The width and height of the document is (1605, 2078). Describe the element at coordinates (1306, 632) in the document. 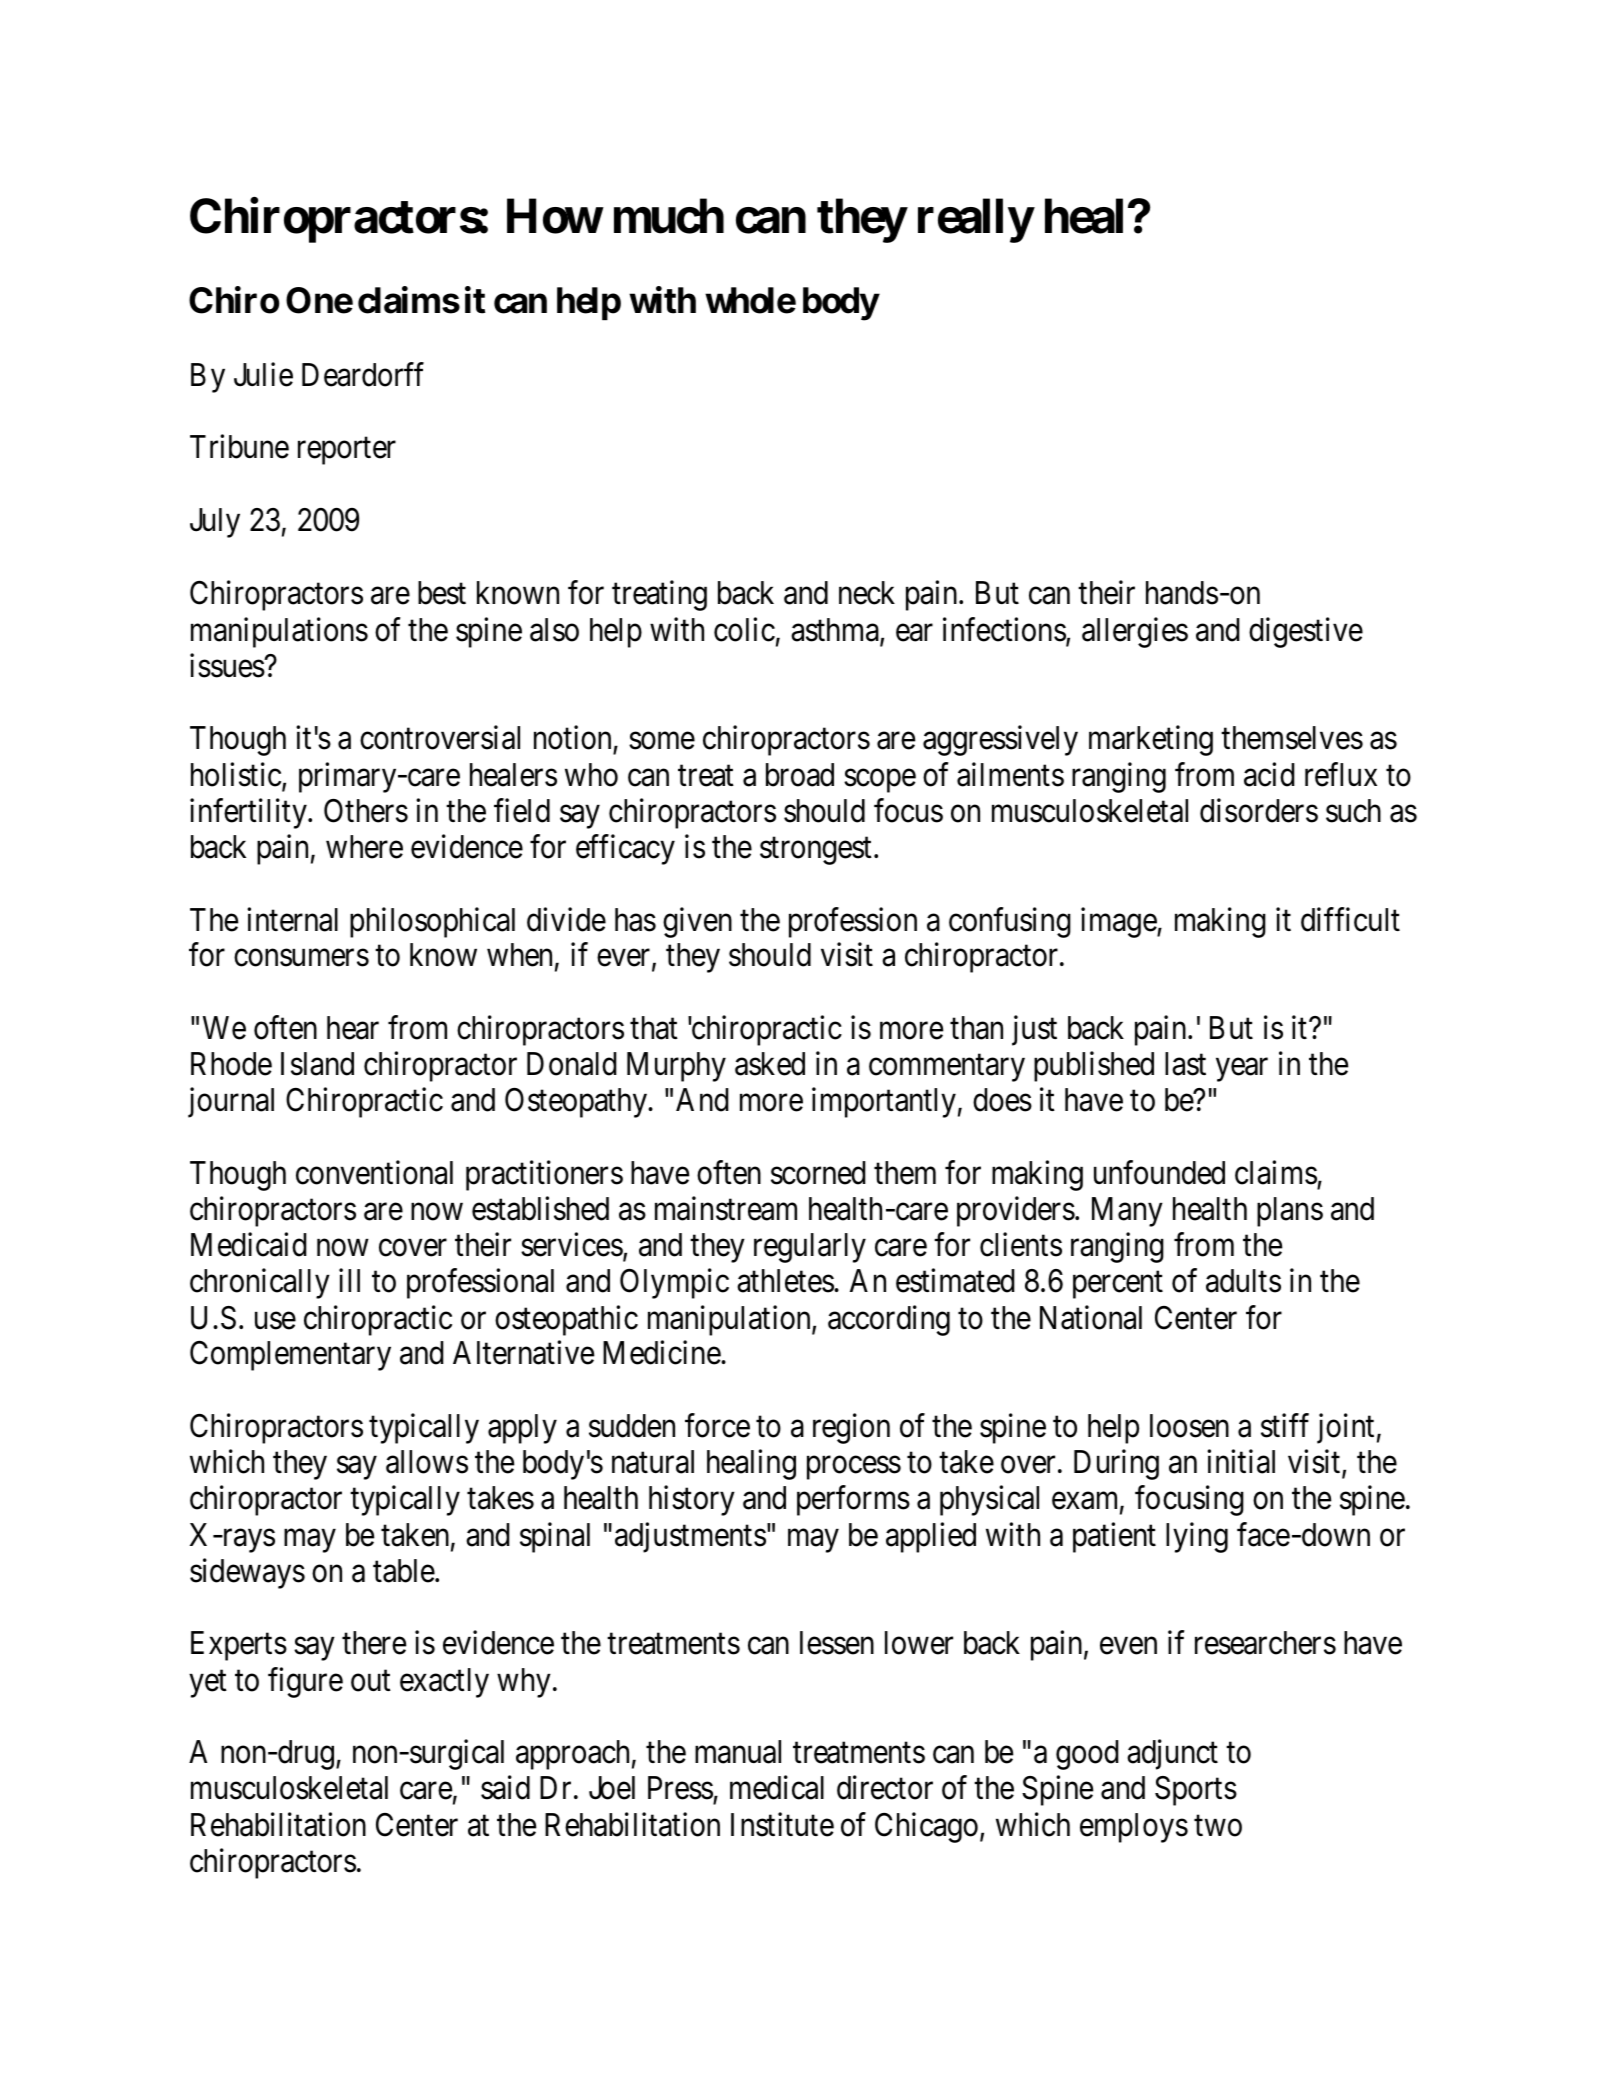

I see `digestive` at that location.
